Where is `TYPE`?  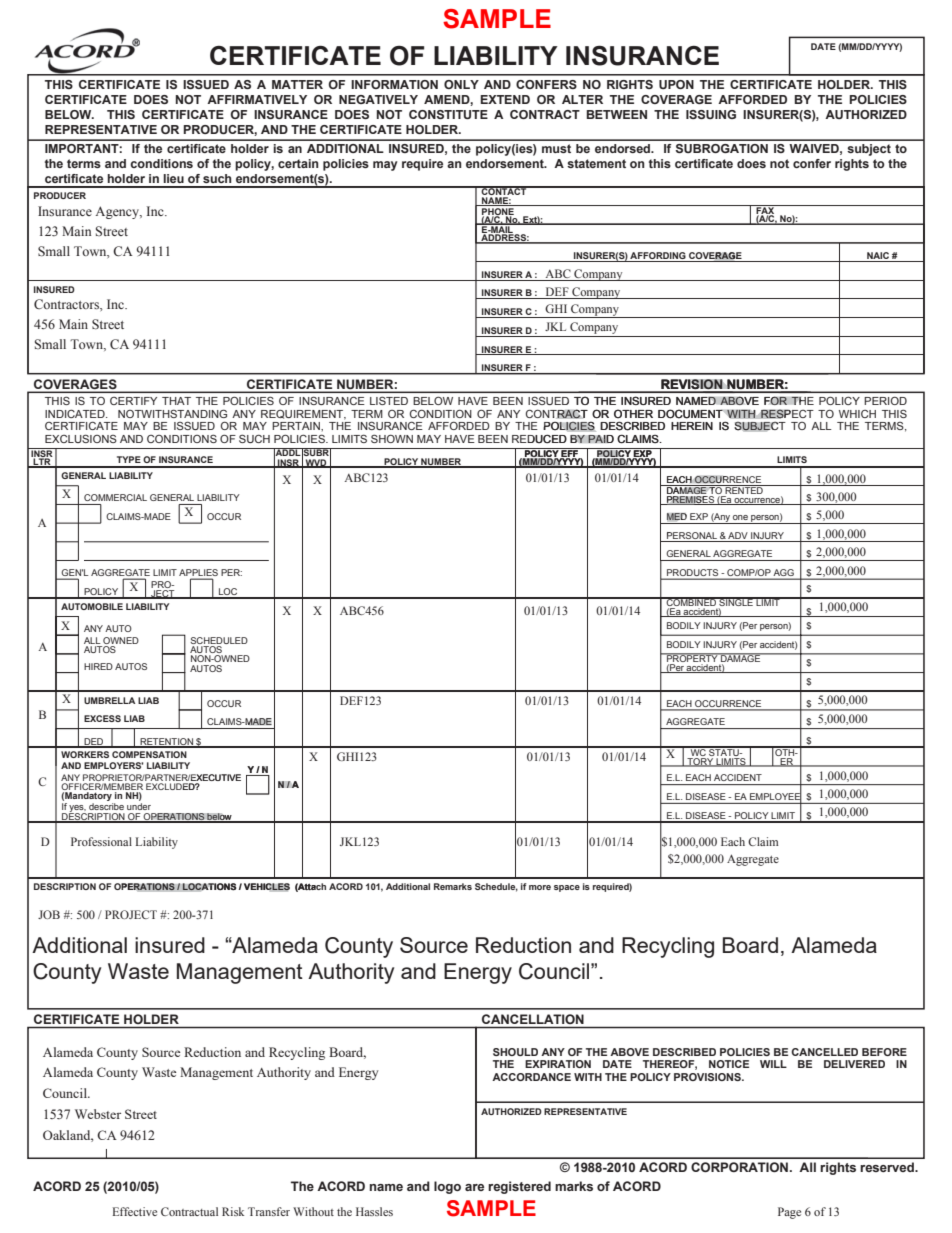
TYPE is located at coordinates (129, 459).
